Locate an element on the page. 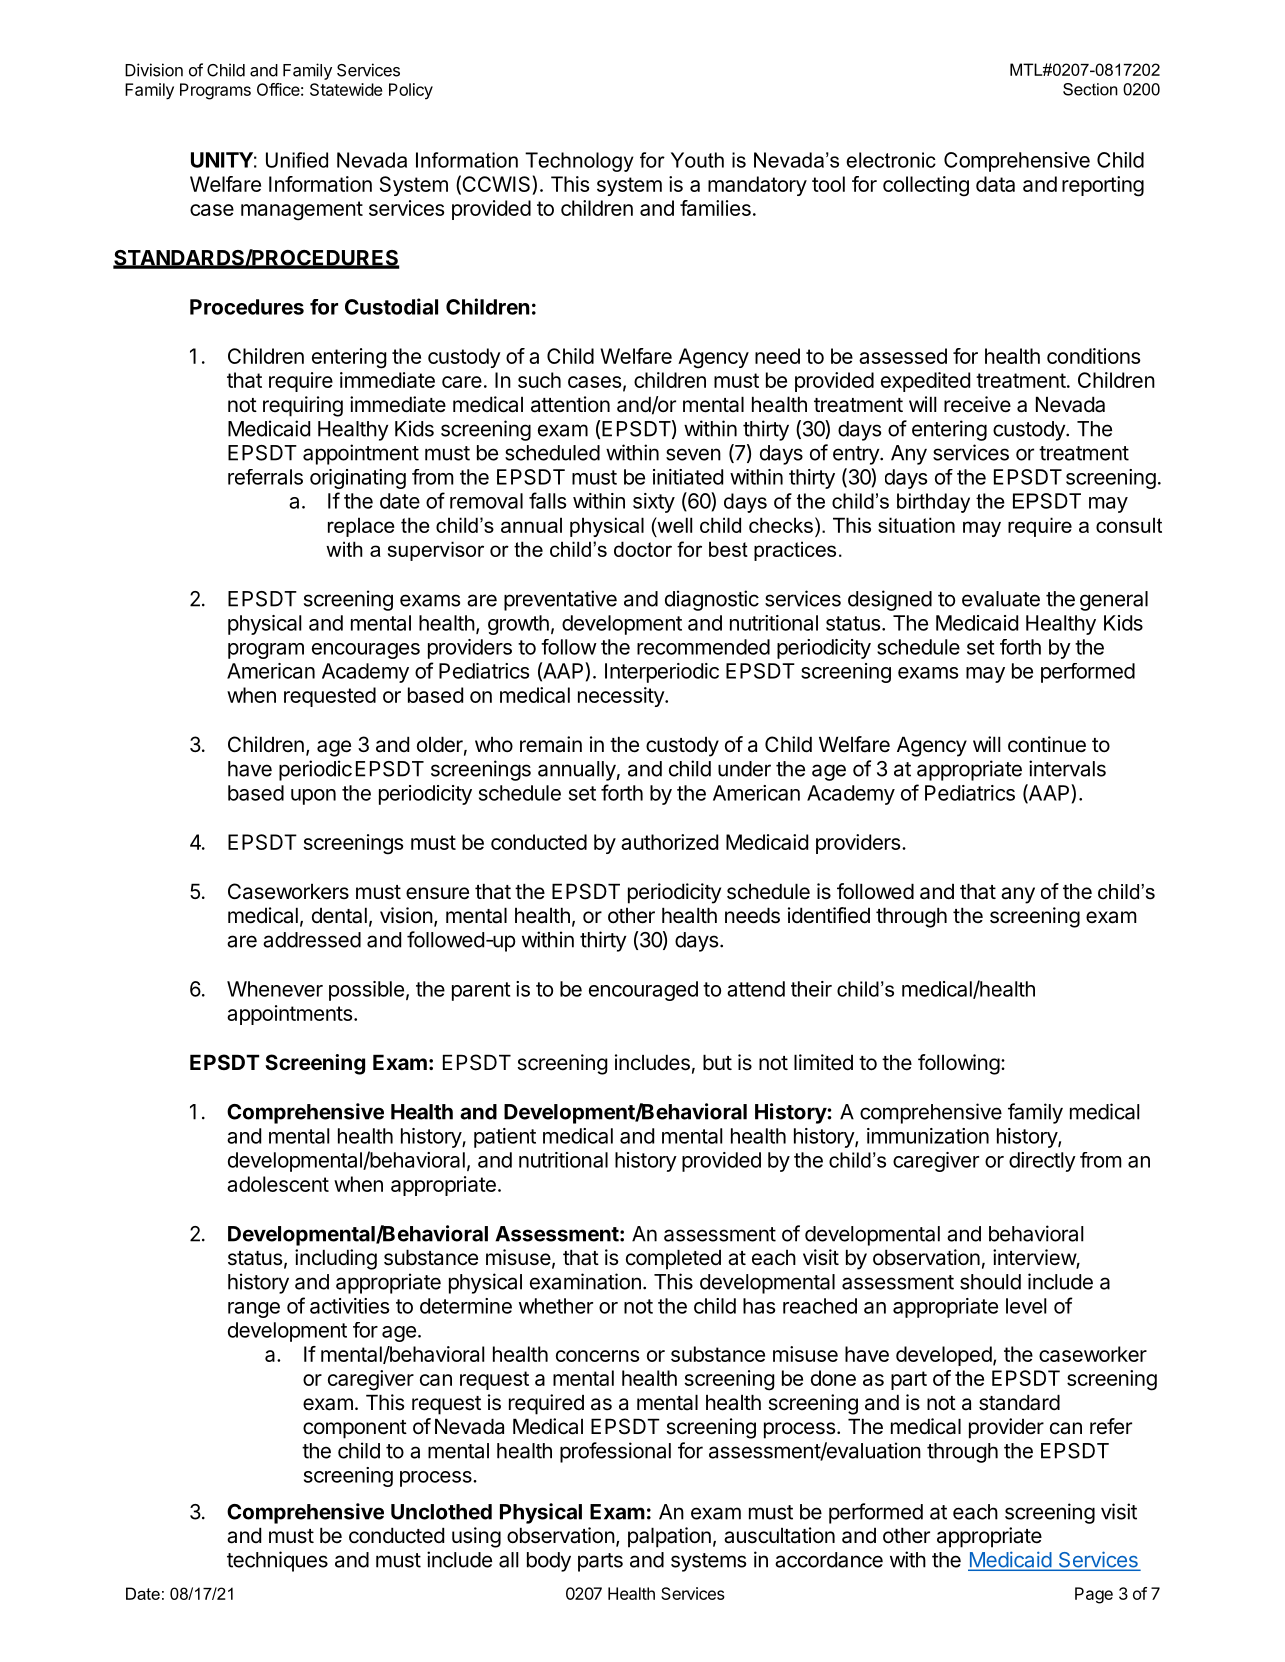 The height and width of the page is (1662, 1285). directly is located at coordinates (1042, 1162).
